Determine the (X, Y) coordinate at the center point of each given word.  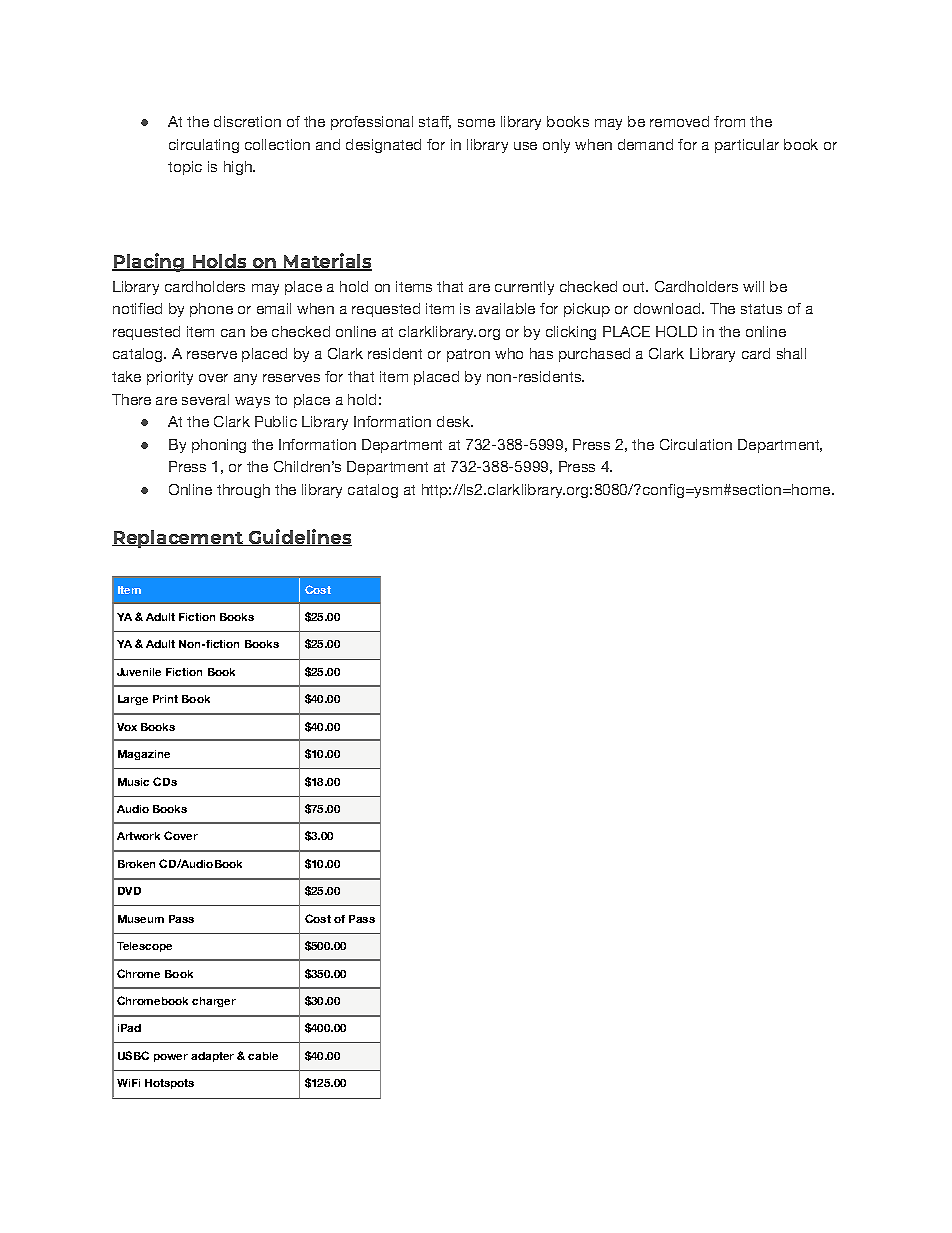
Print (165, 699)
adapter (212, 1057)
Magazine (144, 755)
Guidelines (299, 537)
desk (454, 421)
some (476, 123)
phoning (219, 446)
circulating (204, 146)
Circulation (696, 444)
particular (747, 146)
